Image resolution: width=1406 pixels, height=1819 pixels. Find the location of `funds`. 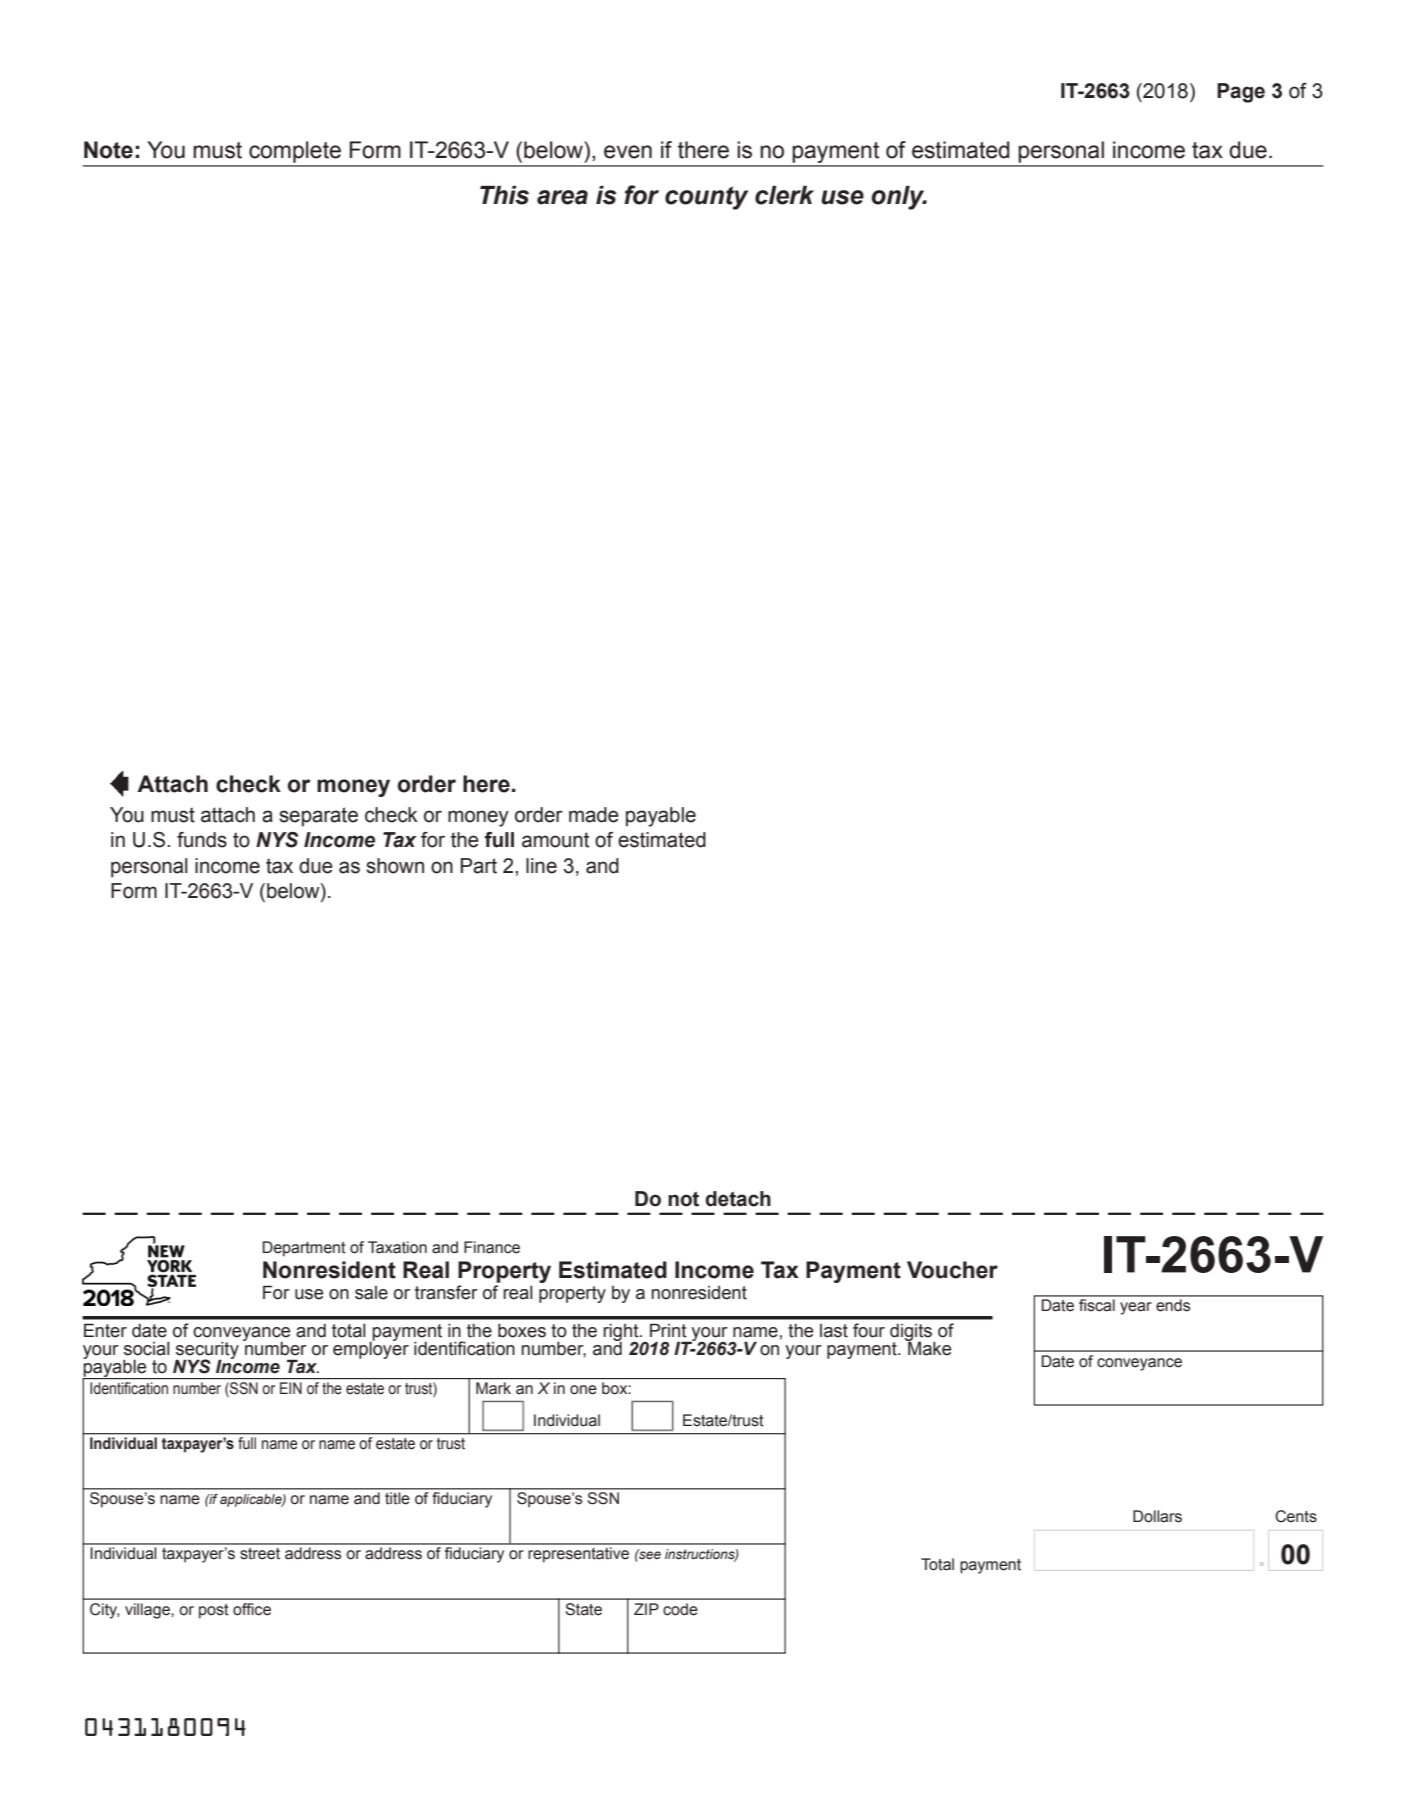

funds is located at coordinates (202, 840).
